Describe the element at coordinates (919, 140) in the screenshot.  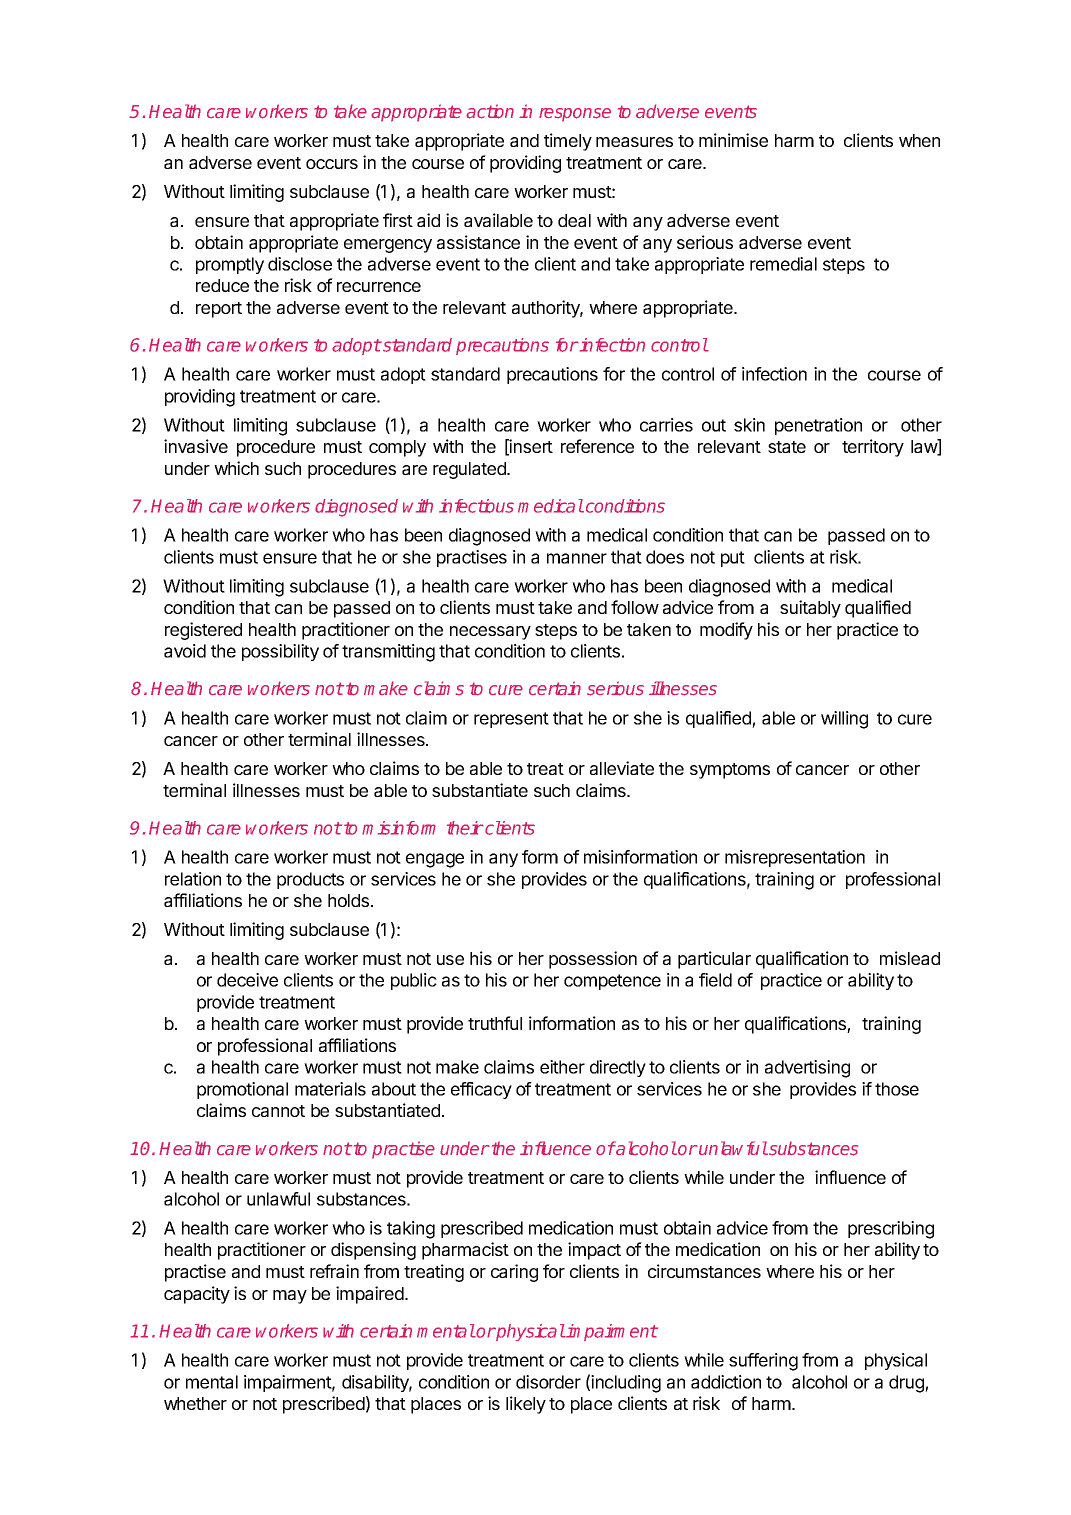
I see `when` at that location.
